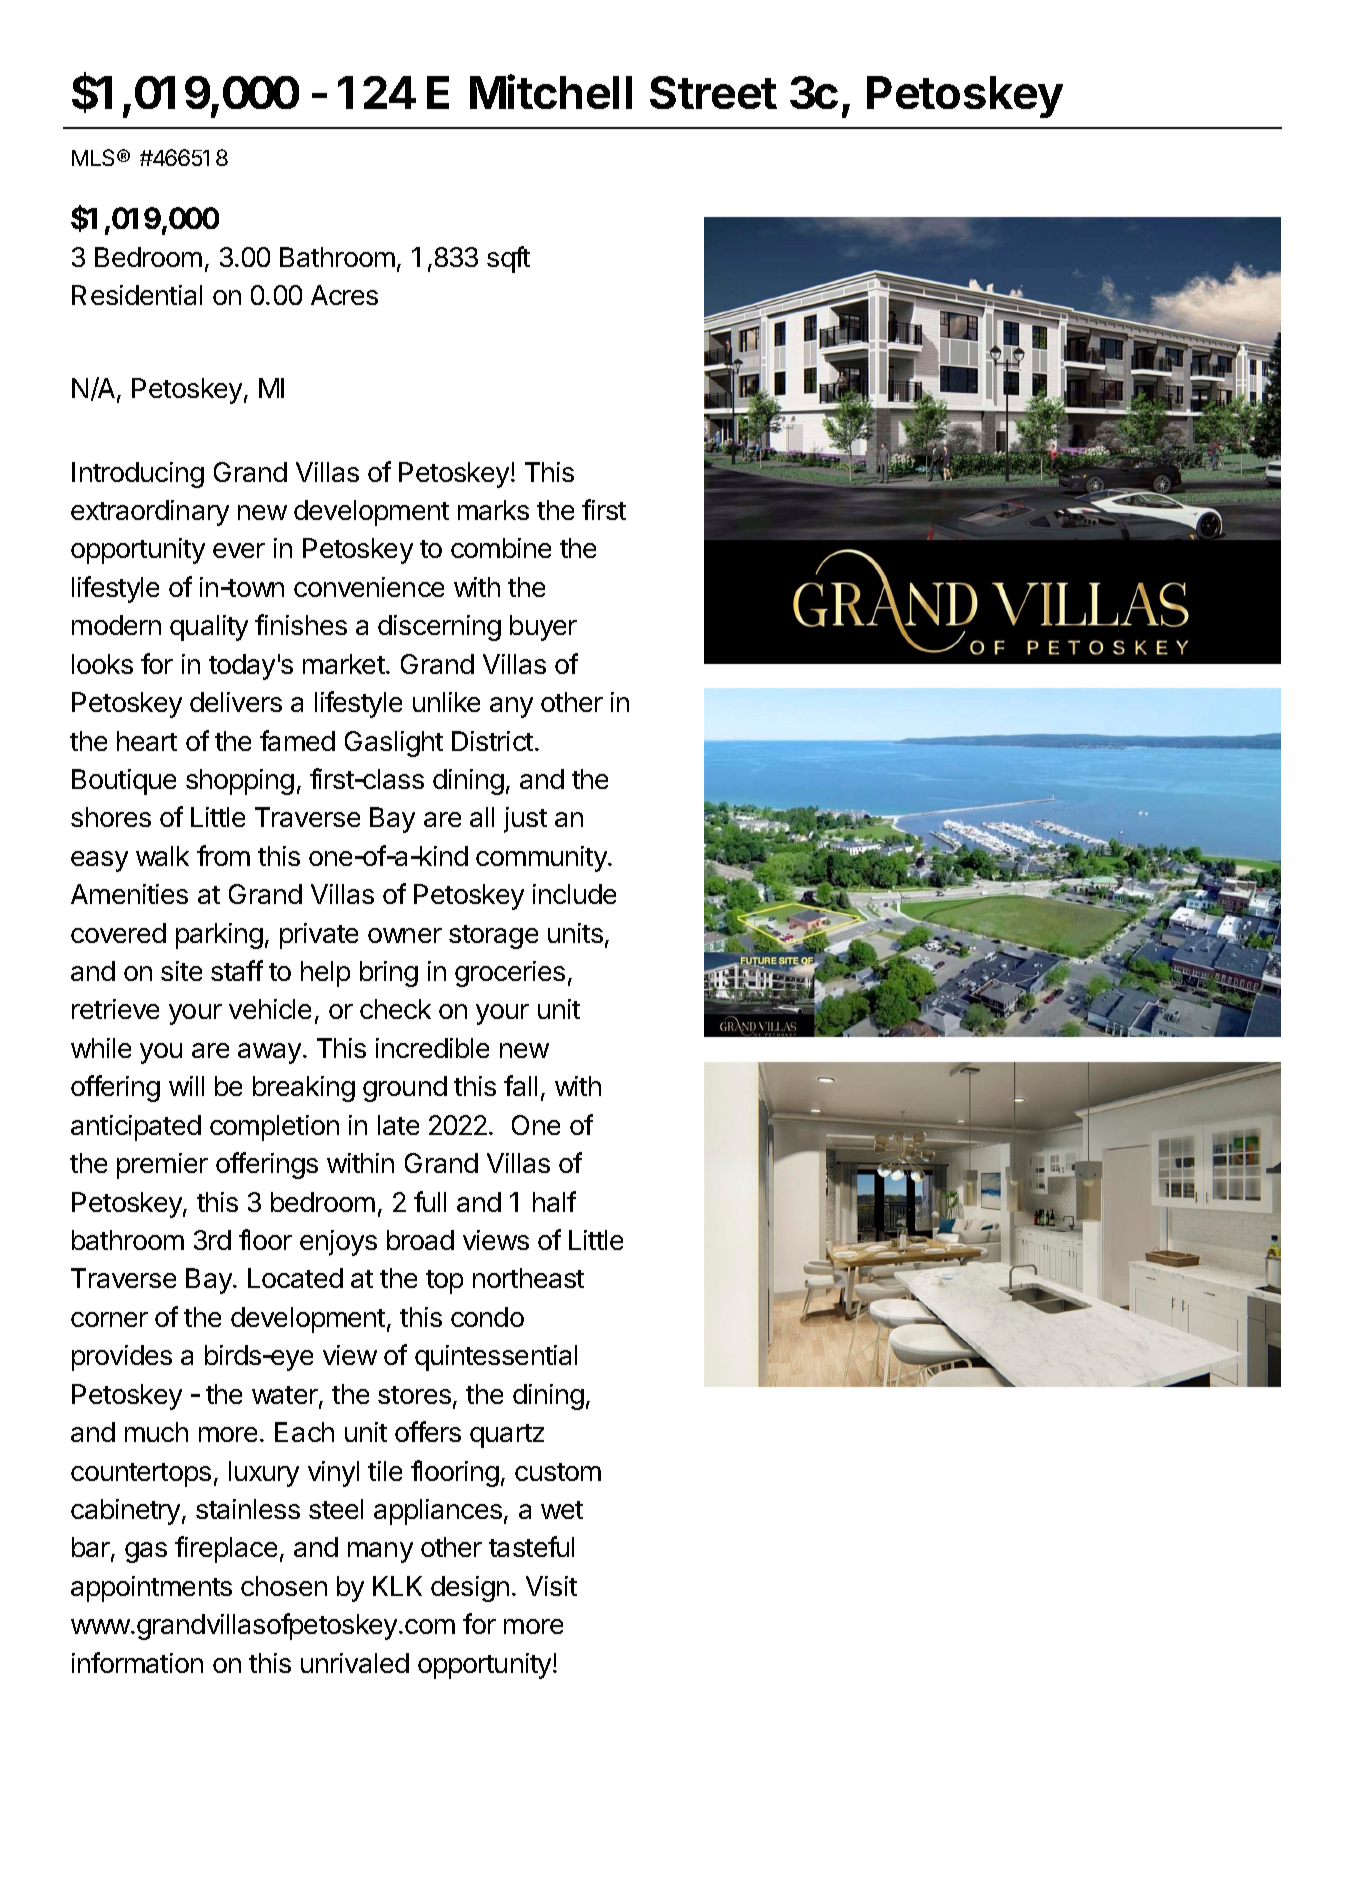 Image resolution: width=1345 pixels, height=1902 pixels. What do you see at coordinates (405, 935) in the document?
I see `owner` at bounding box center [405, 935].
